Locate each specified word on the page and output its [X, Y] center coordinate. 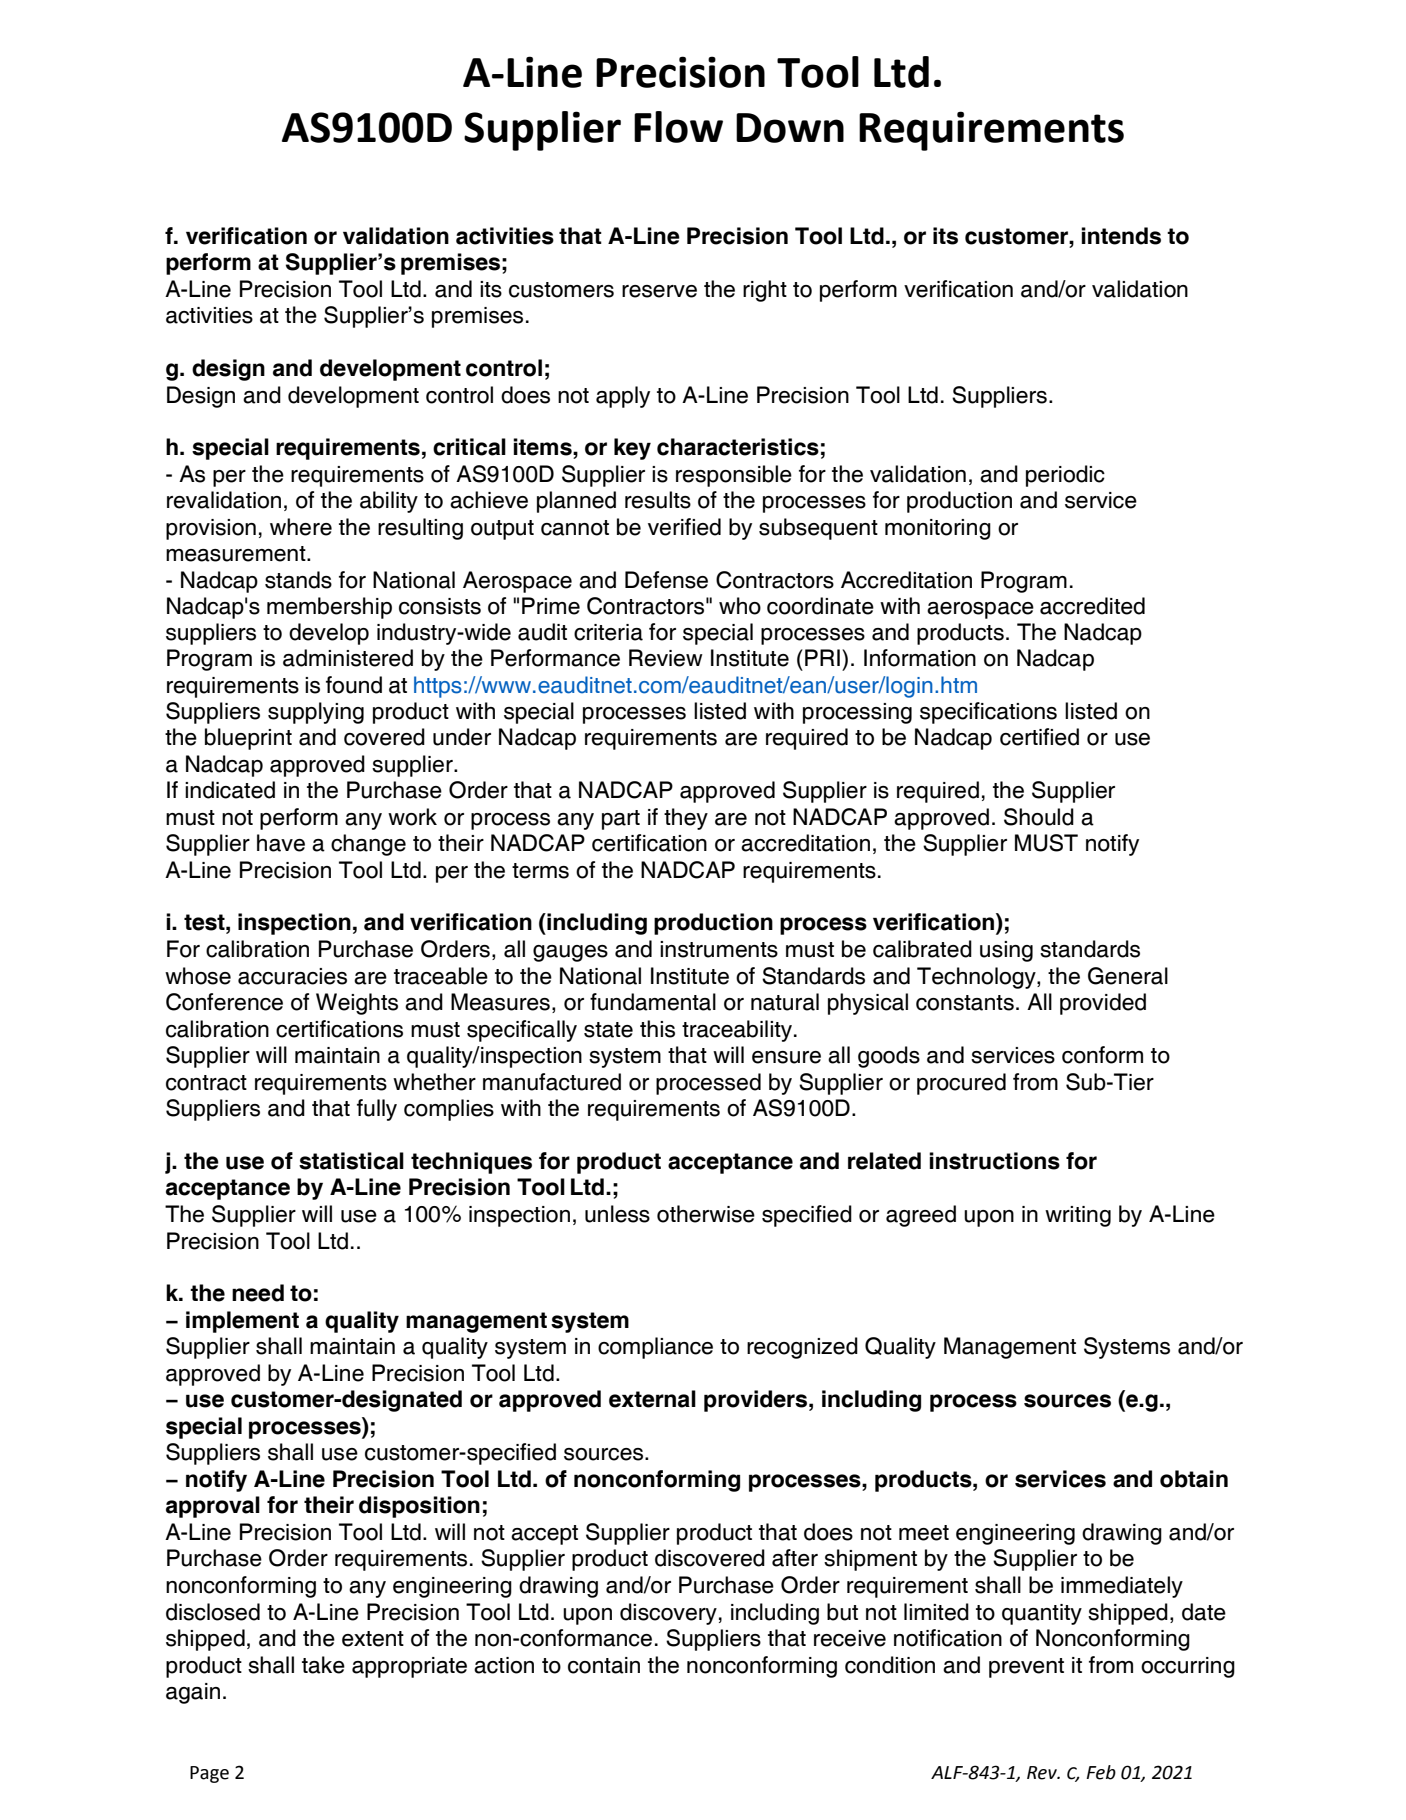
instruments [719, 949]
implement [242, 1322]
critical [469, 447]
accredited [1092, 606]
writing [1078, 1216]
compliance [655, 1348]
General [1128, 976]
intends [1121, 236]
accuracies [292, 976]
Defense [666, 580]
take [323, 1665]
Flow [678, 127]
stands [298, 580]
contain [604, 1665]
